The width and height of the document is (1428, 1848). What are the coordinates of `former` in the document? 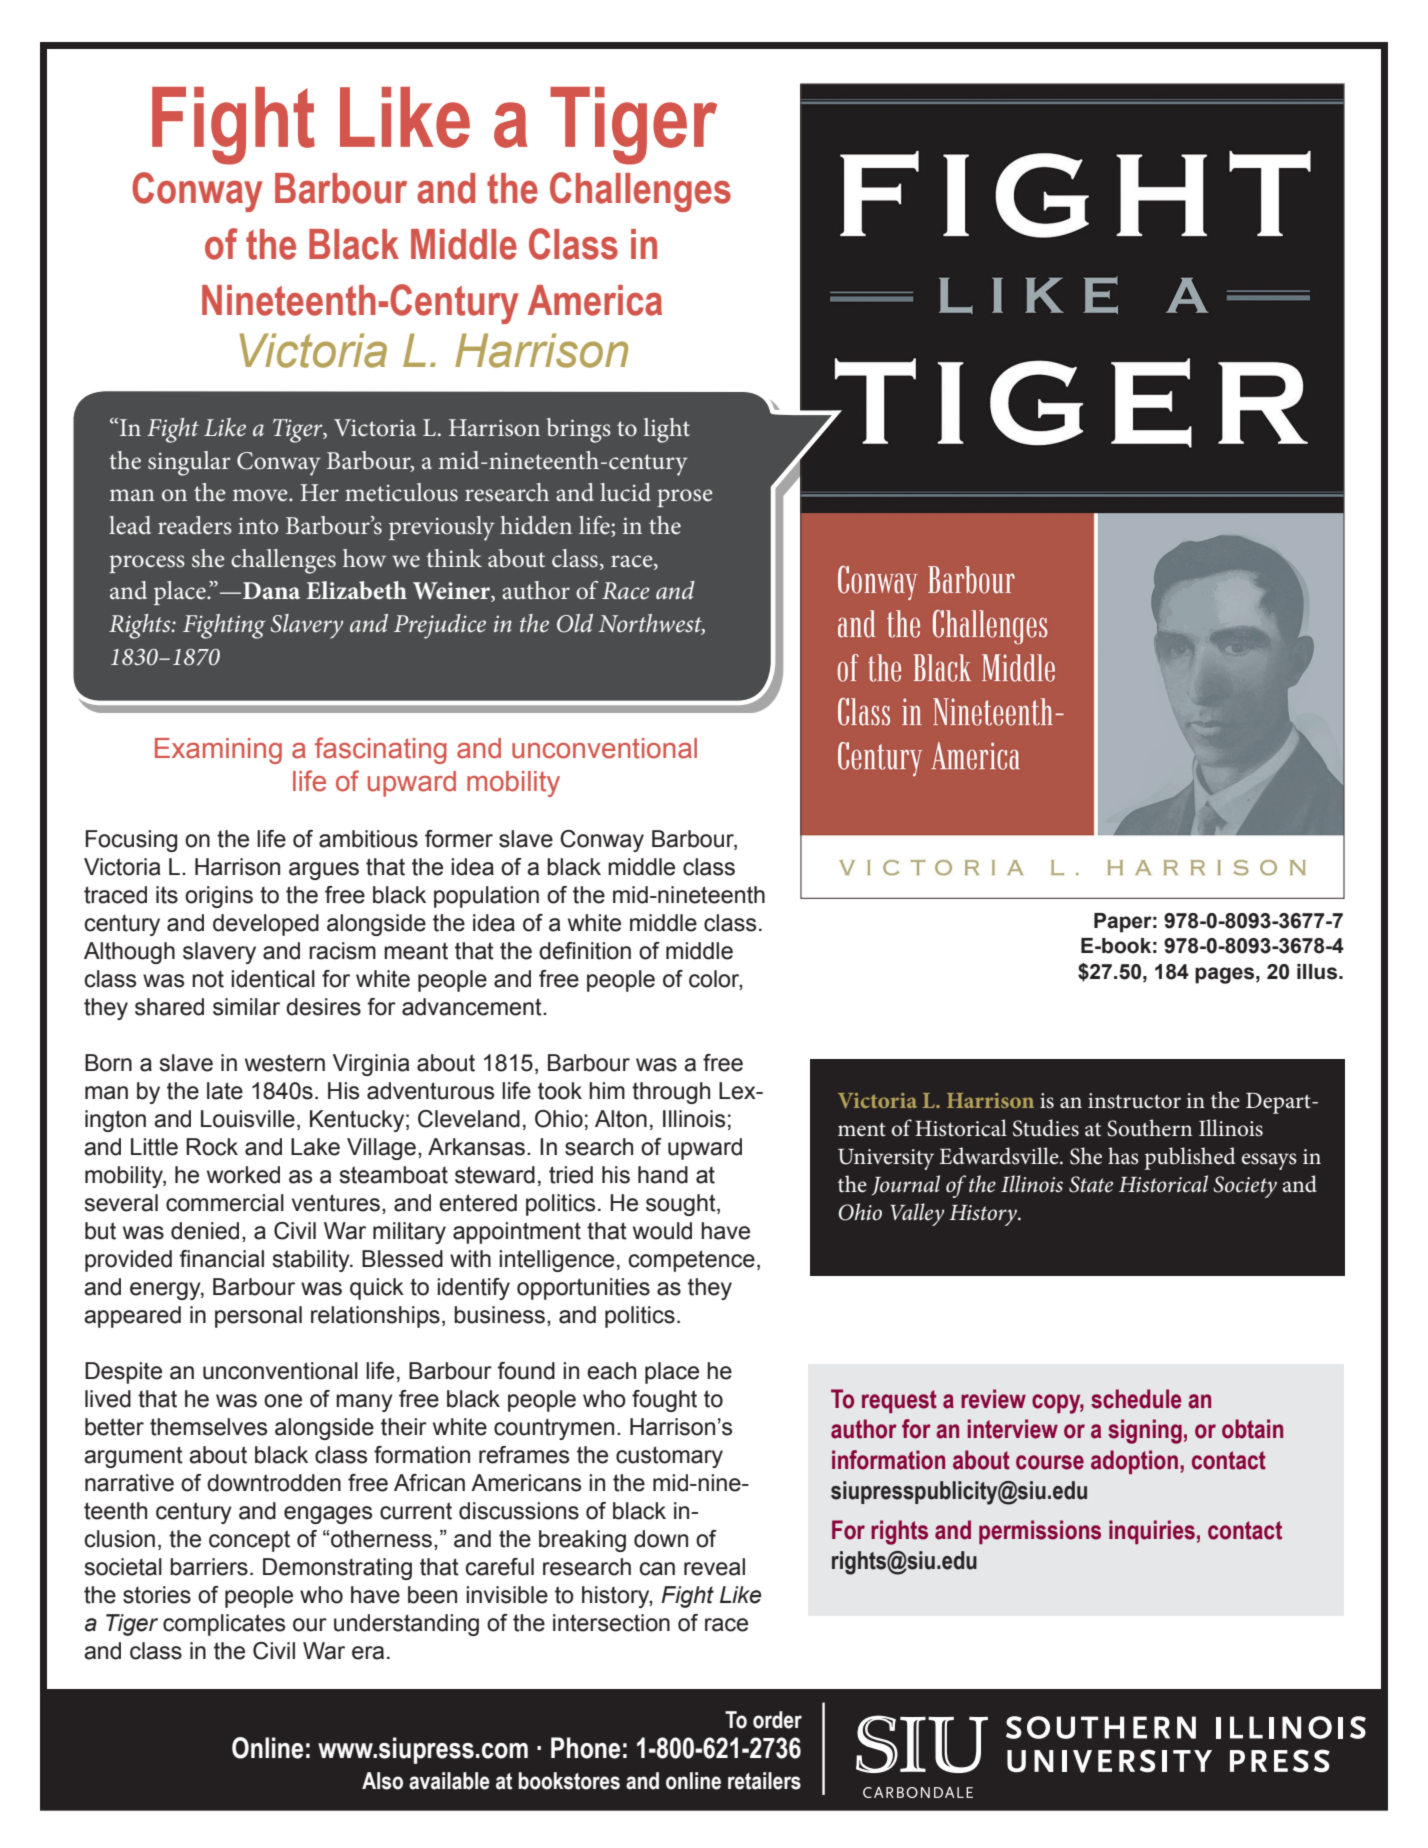 It's located at (459, 839).
